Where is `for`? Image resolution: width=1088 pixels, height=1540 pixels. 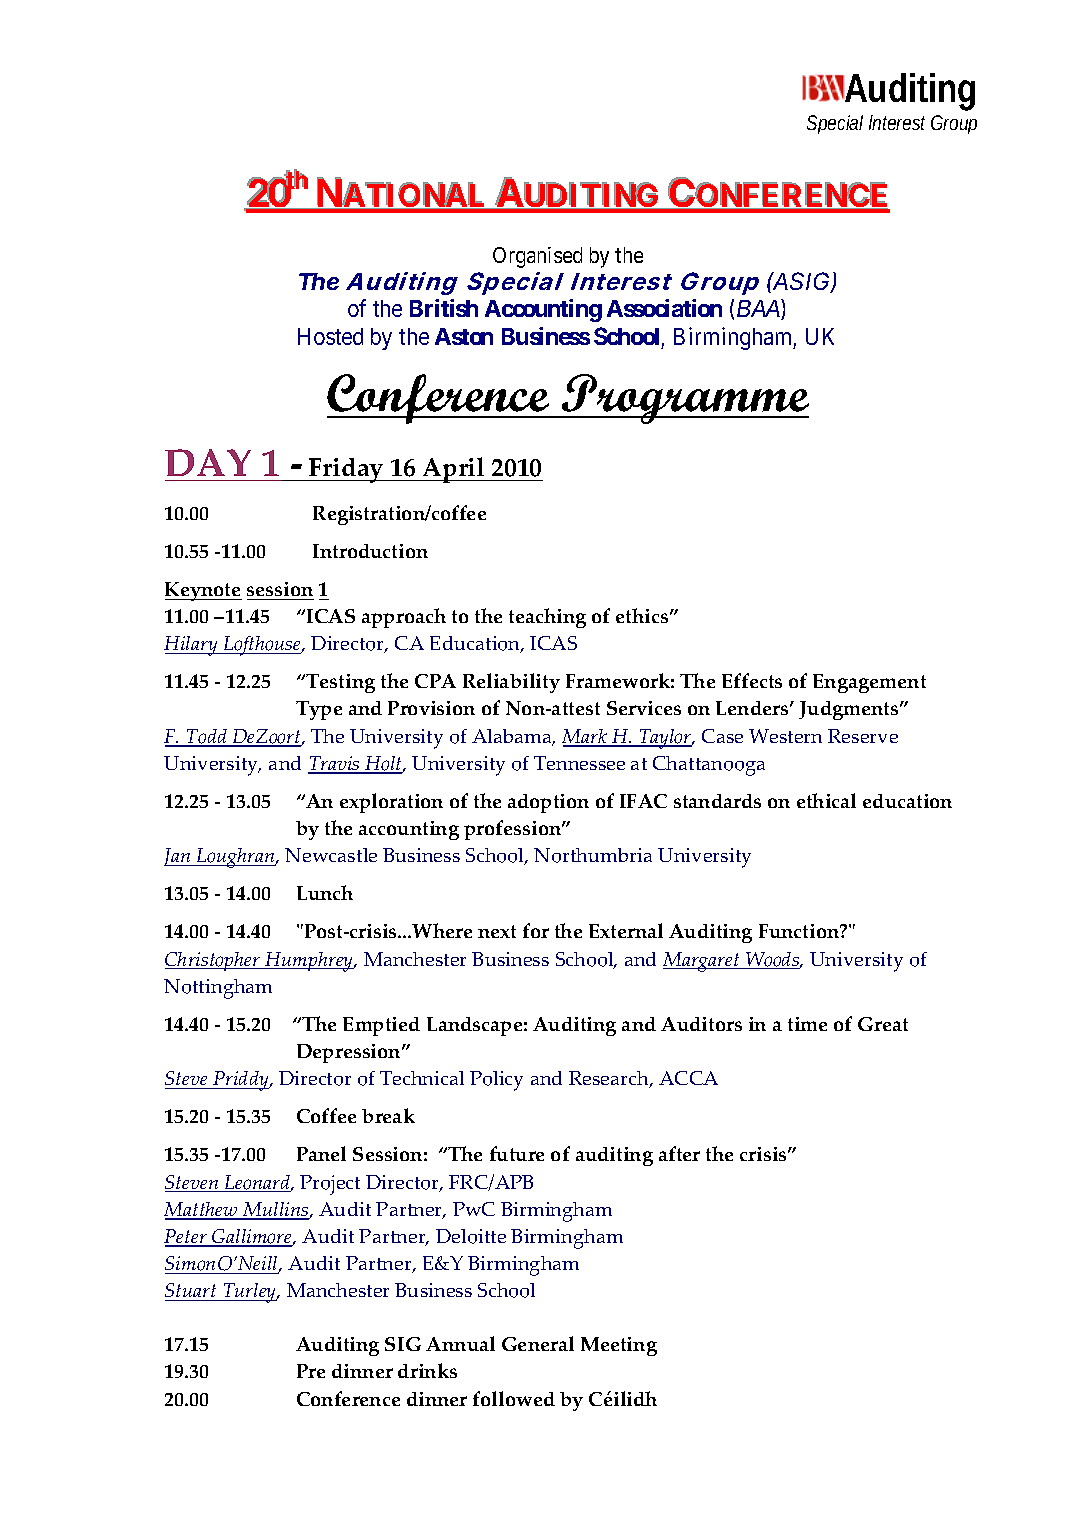 for is located at coordinates (536, 930).
